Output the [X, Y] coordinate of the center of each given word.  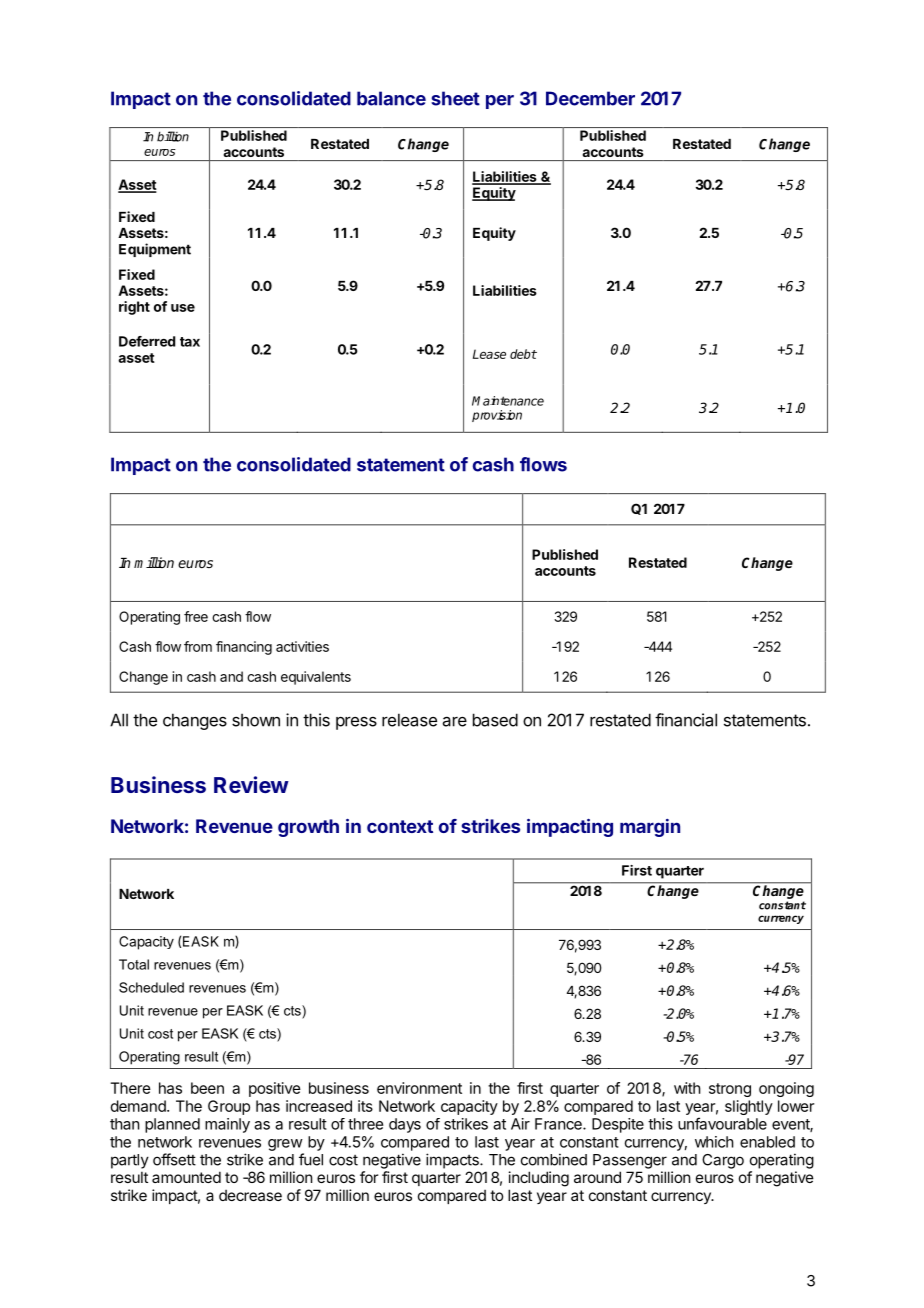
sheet [455, 98]
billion [173, 136]
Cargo [723, 1161]
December [590, 98]
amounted [186, 1177]
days [405, 1125]
